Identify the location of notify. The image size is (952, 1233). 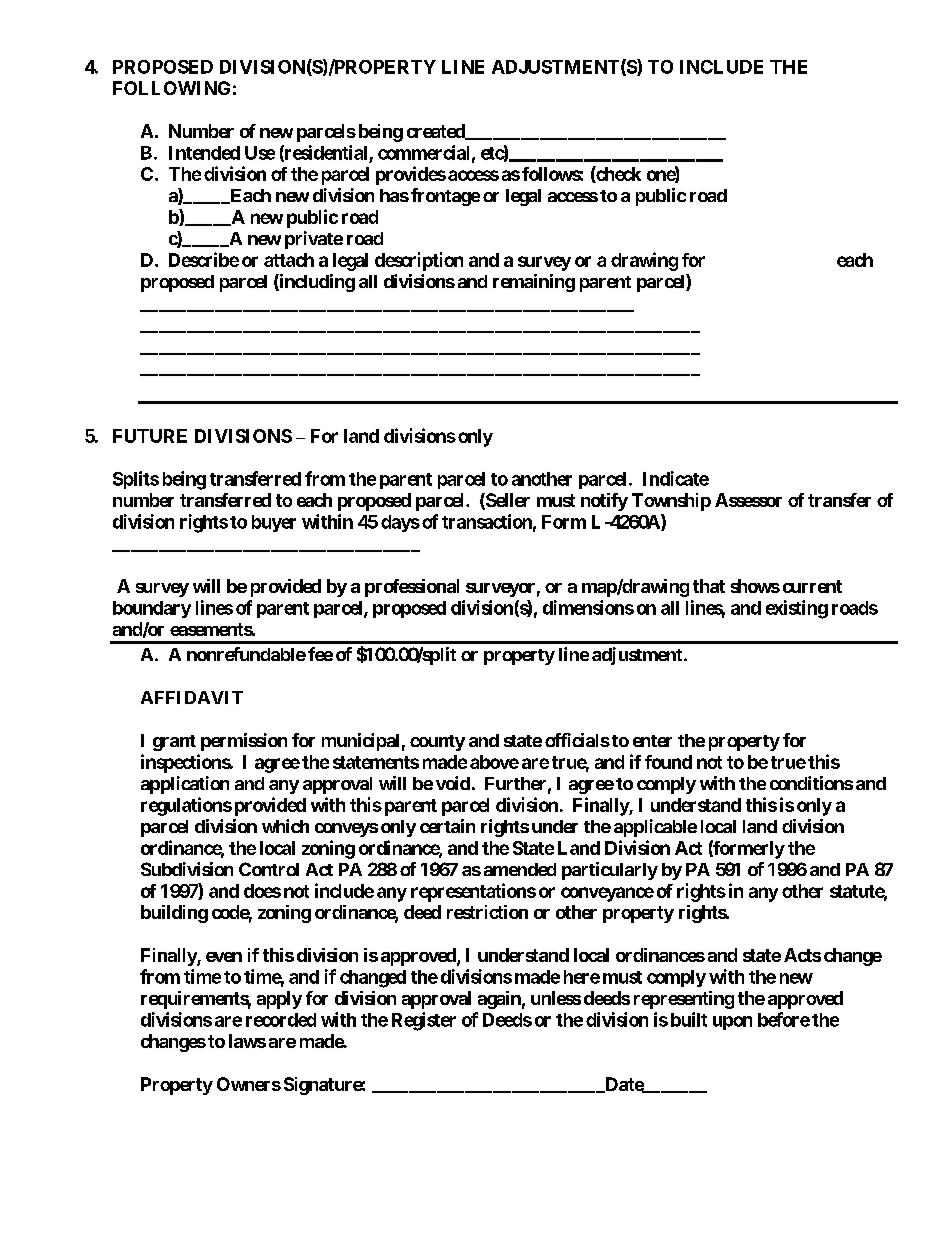
(604, 502).
